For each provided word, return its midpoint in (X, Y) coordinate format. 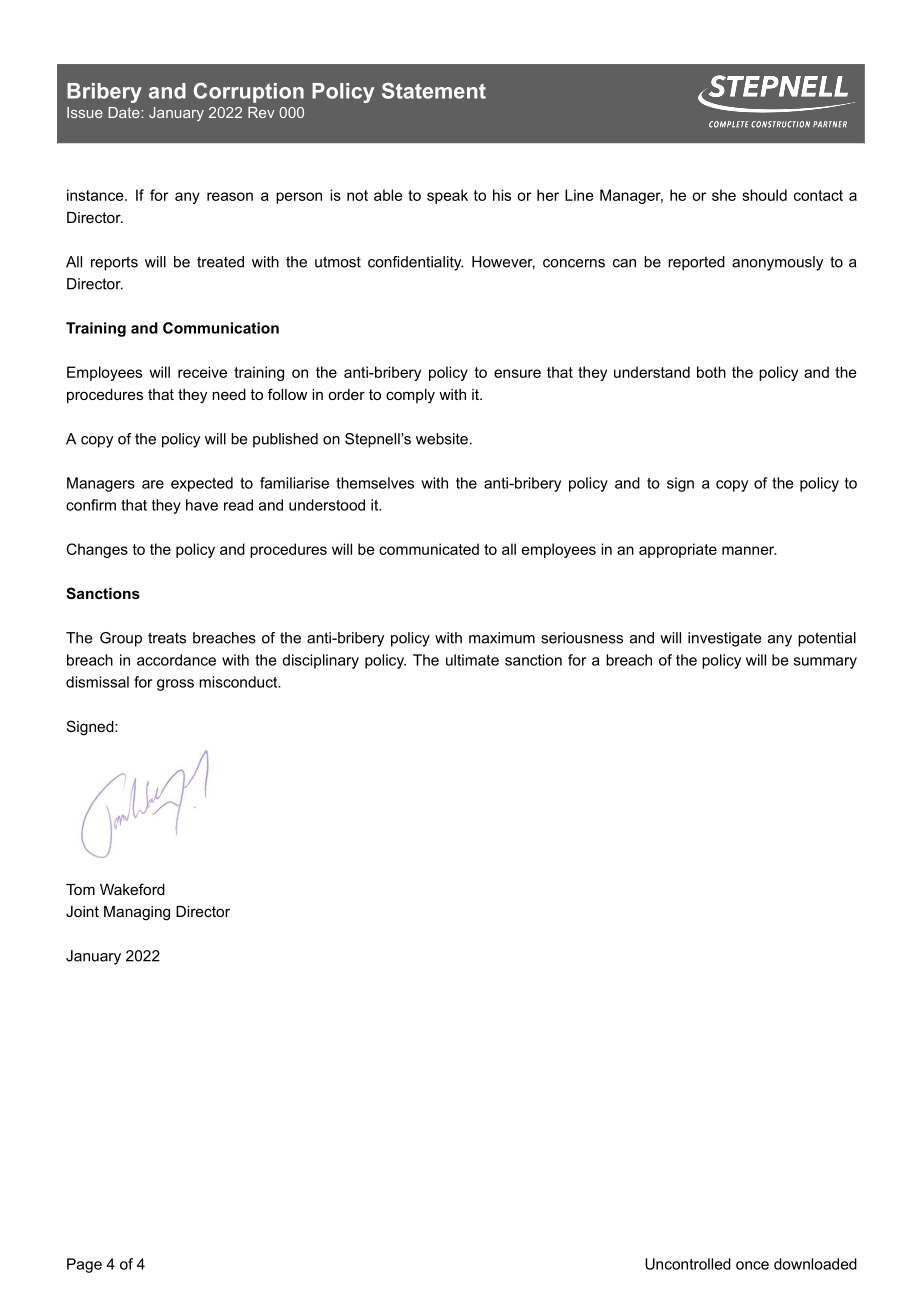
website (442, 439)
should (764, 195)
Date (125, 112)
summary (825, 663)
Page (84, 1265)
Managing (137, 913)
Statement (434, 91)
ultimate (472, 660)
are (153, 484)
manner (749, 550)
